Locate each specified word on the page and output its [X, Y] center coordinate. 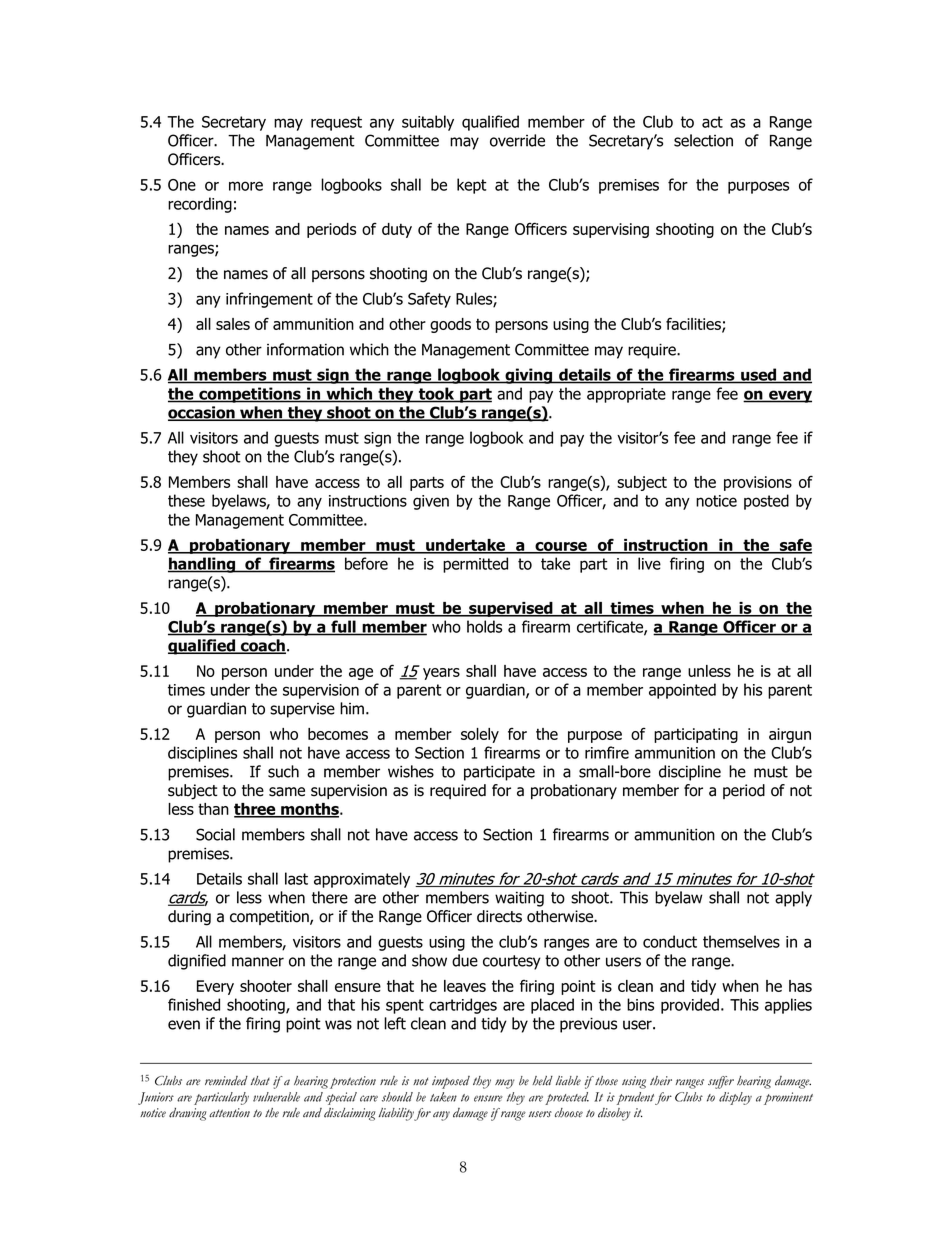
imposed [451, 1082]
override [517, 140]
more [246, 186]
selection [703, 140]
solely [480, 735]
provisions [758, 483]
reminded [226, 1081]
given [431, 502]
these [186, 500]
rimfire [607, 752]
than [213, 809]
